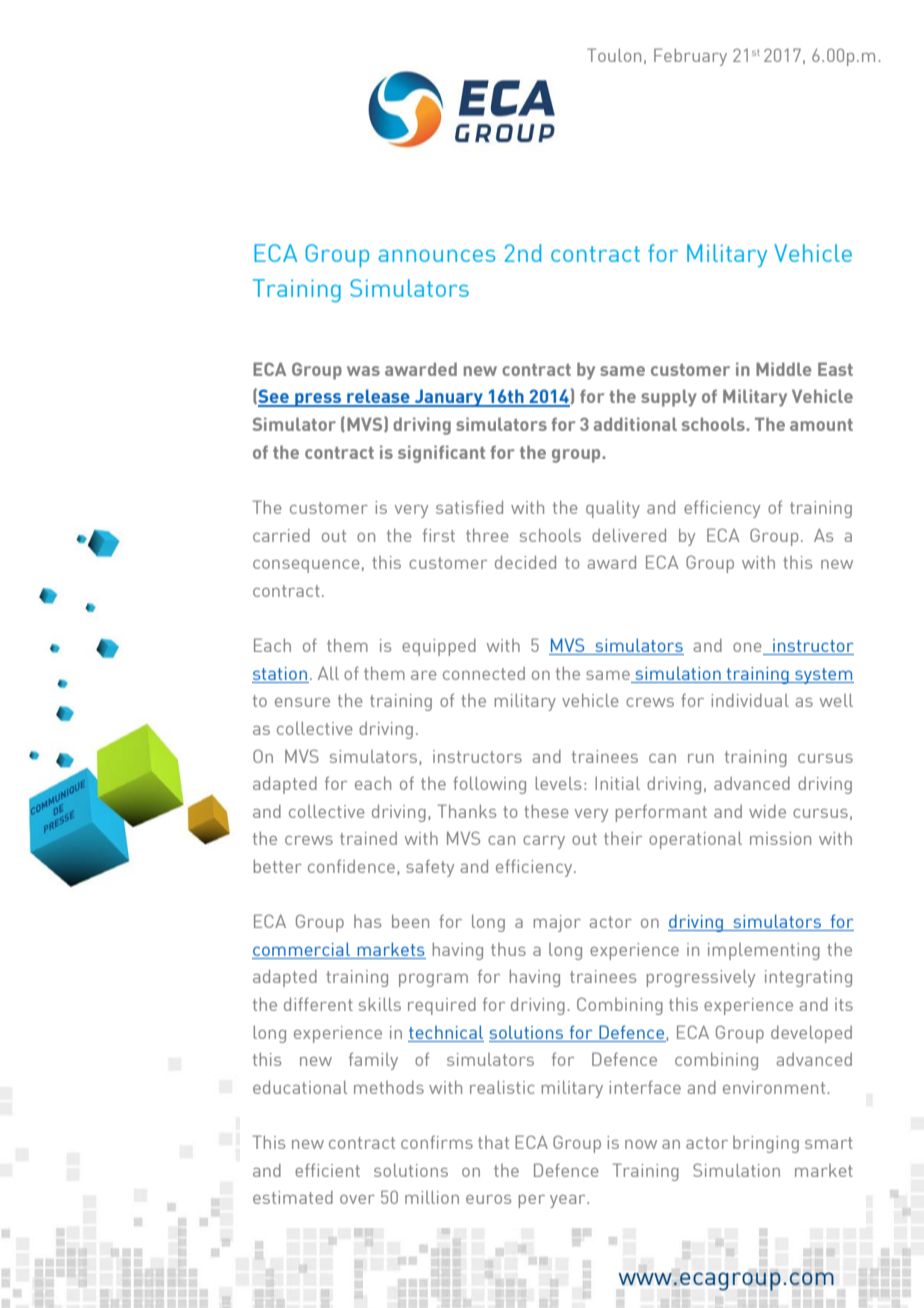 The image size is (924, 1308). I want to click on year, so click(569, 1201).
